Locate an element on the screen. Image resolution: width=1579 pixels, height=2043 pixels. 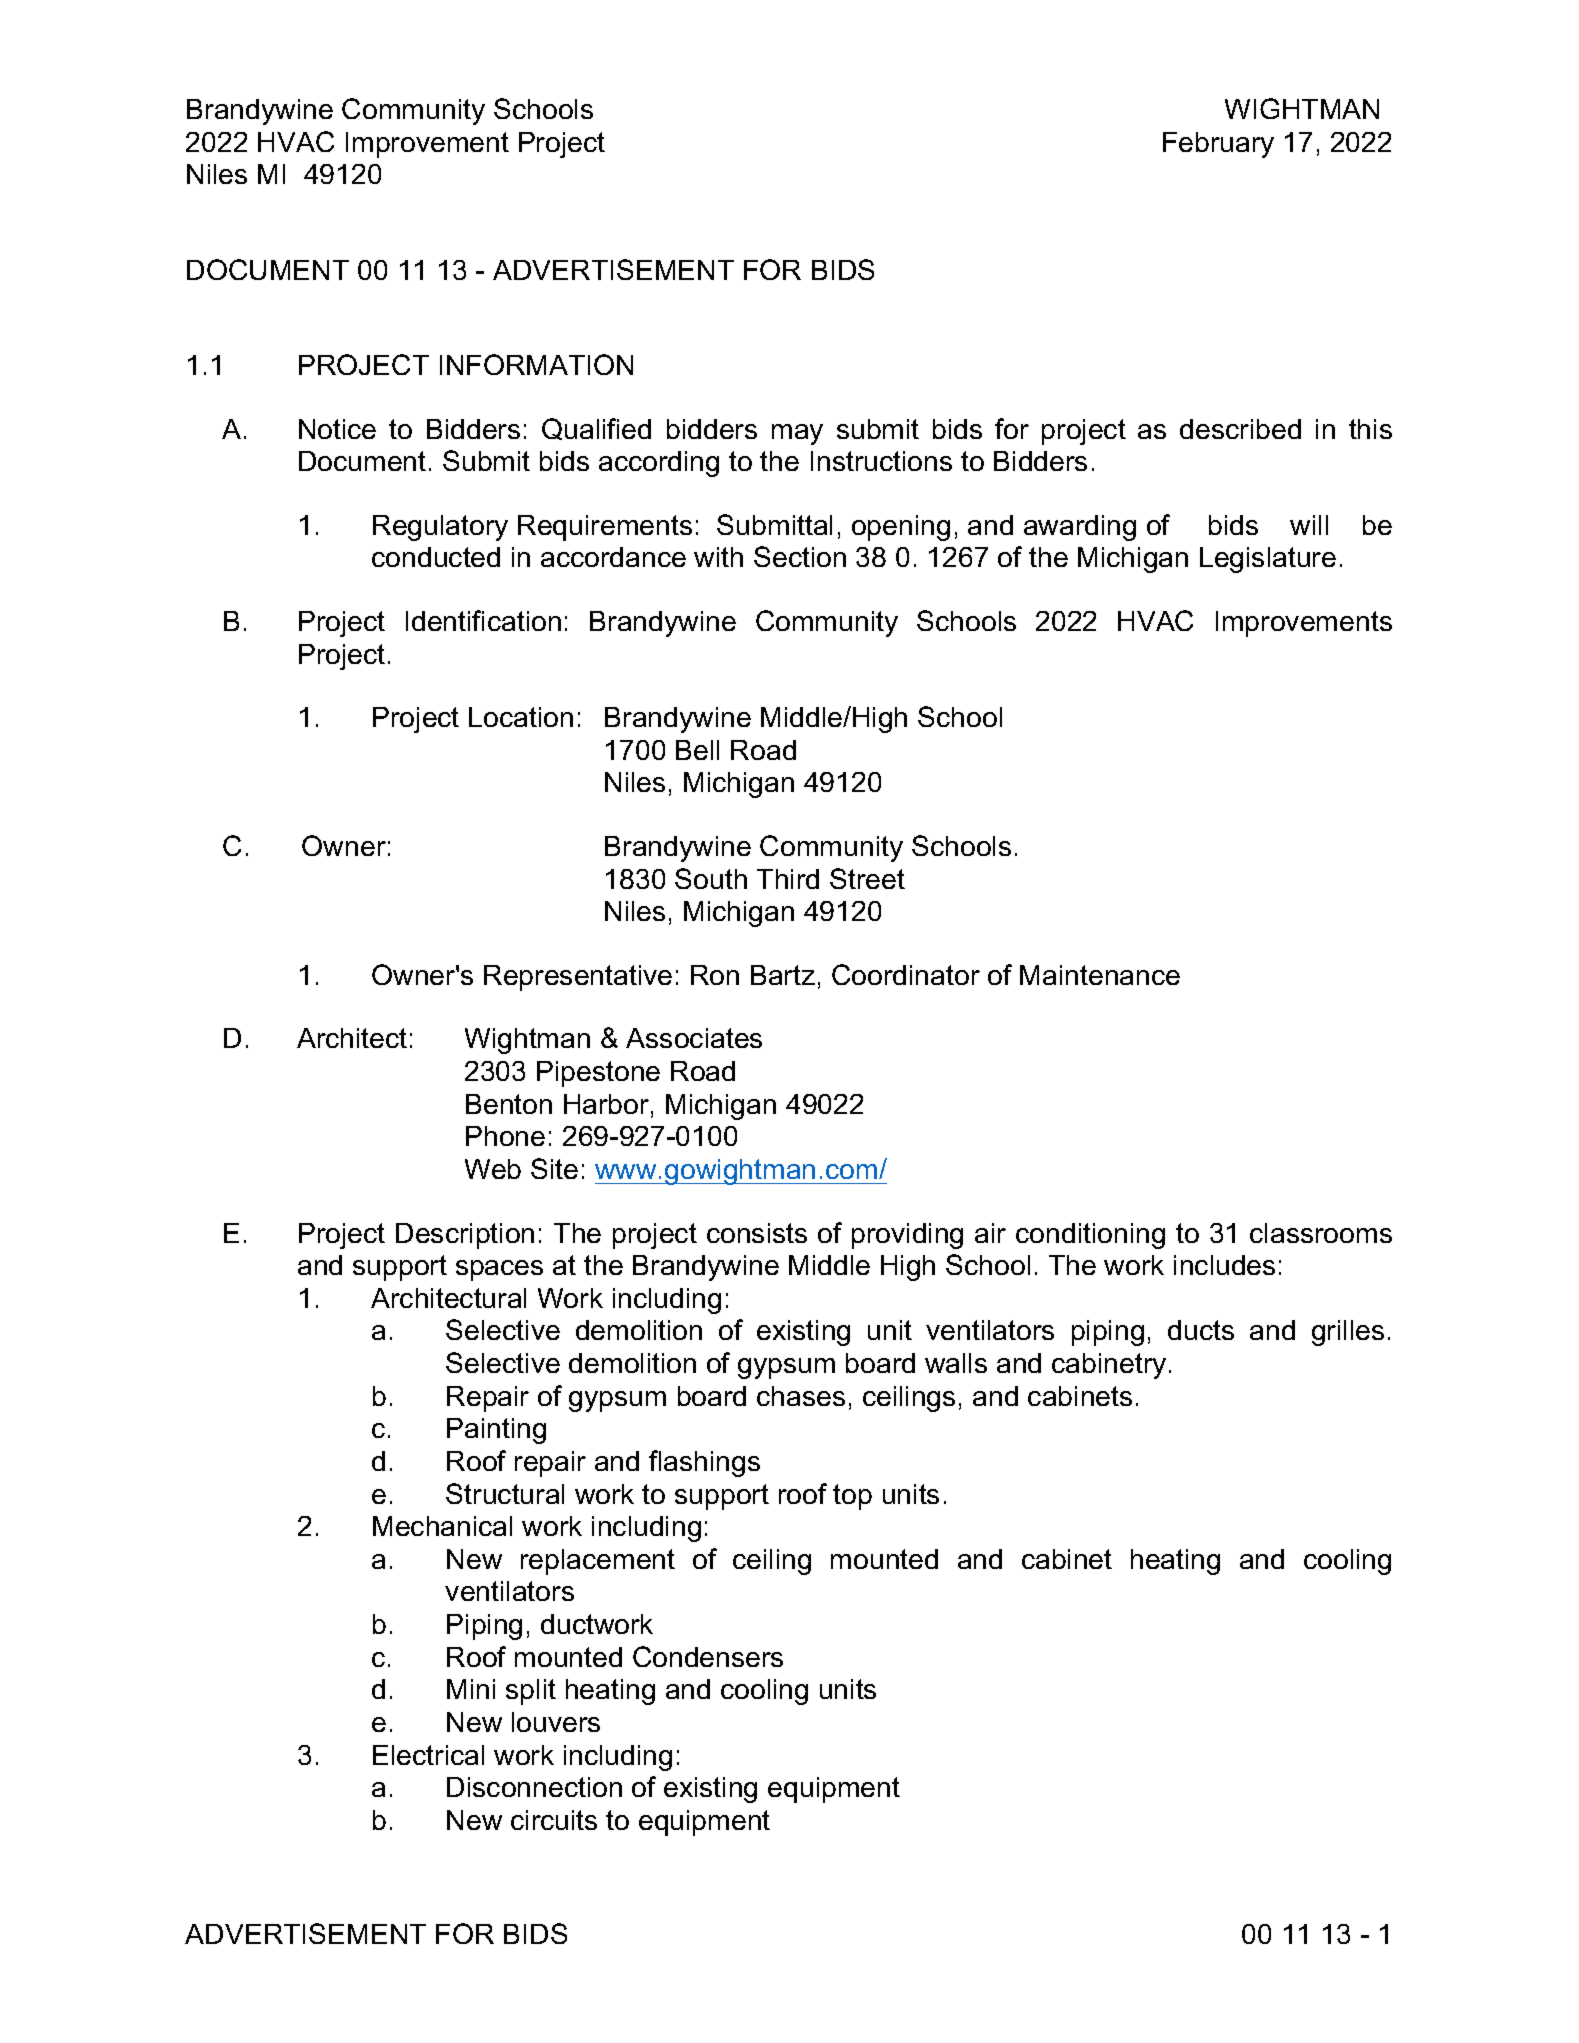
INFORMATION is located at coordinates (536, 364).
